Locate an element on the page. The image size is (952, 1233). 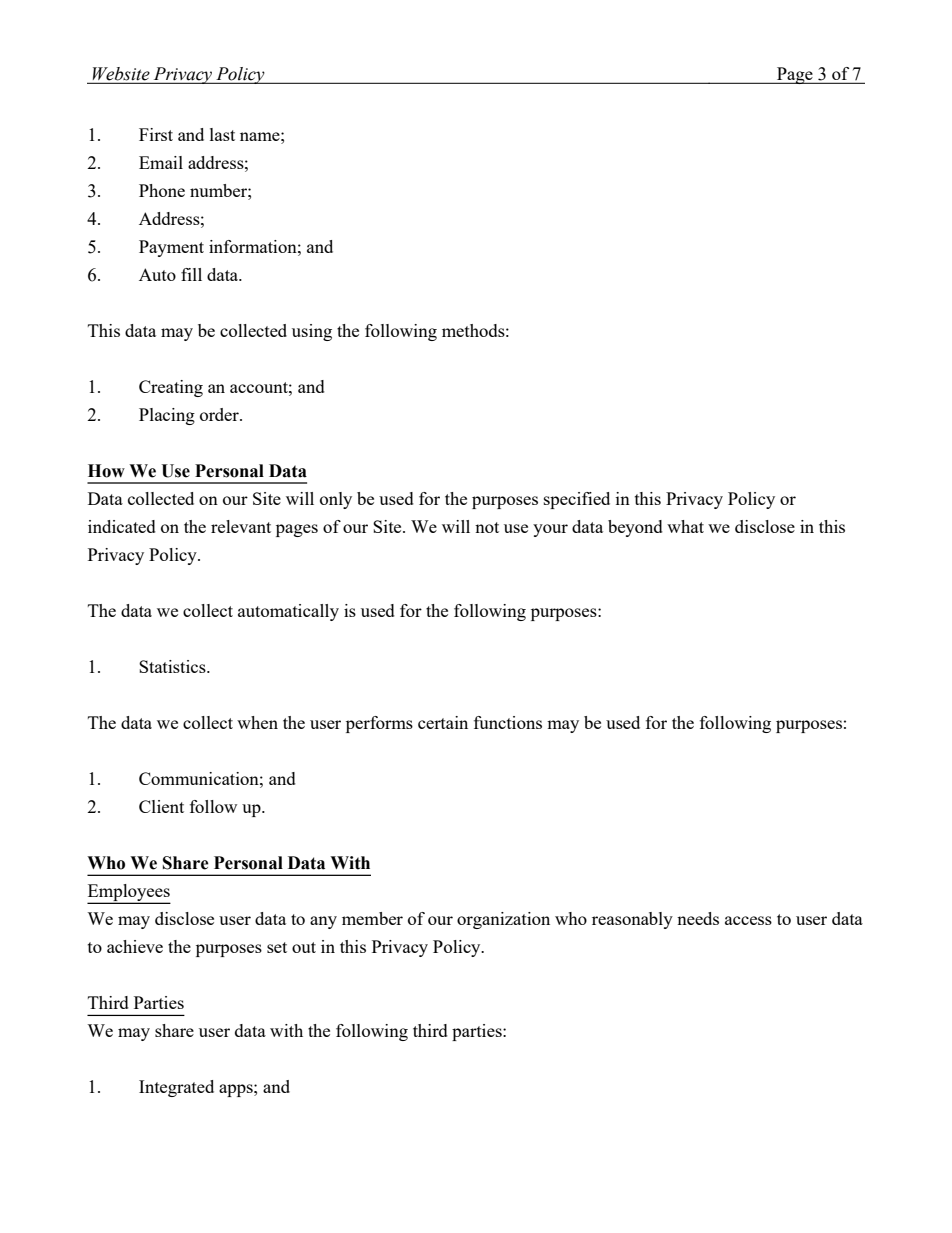
out is located at coordinates (304, 947).
